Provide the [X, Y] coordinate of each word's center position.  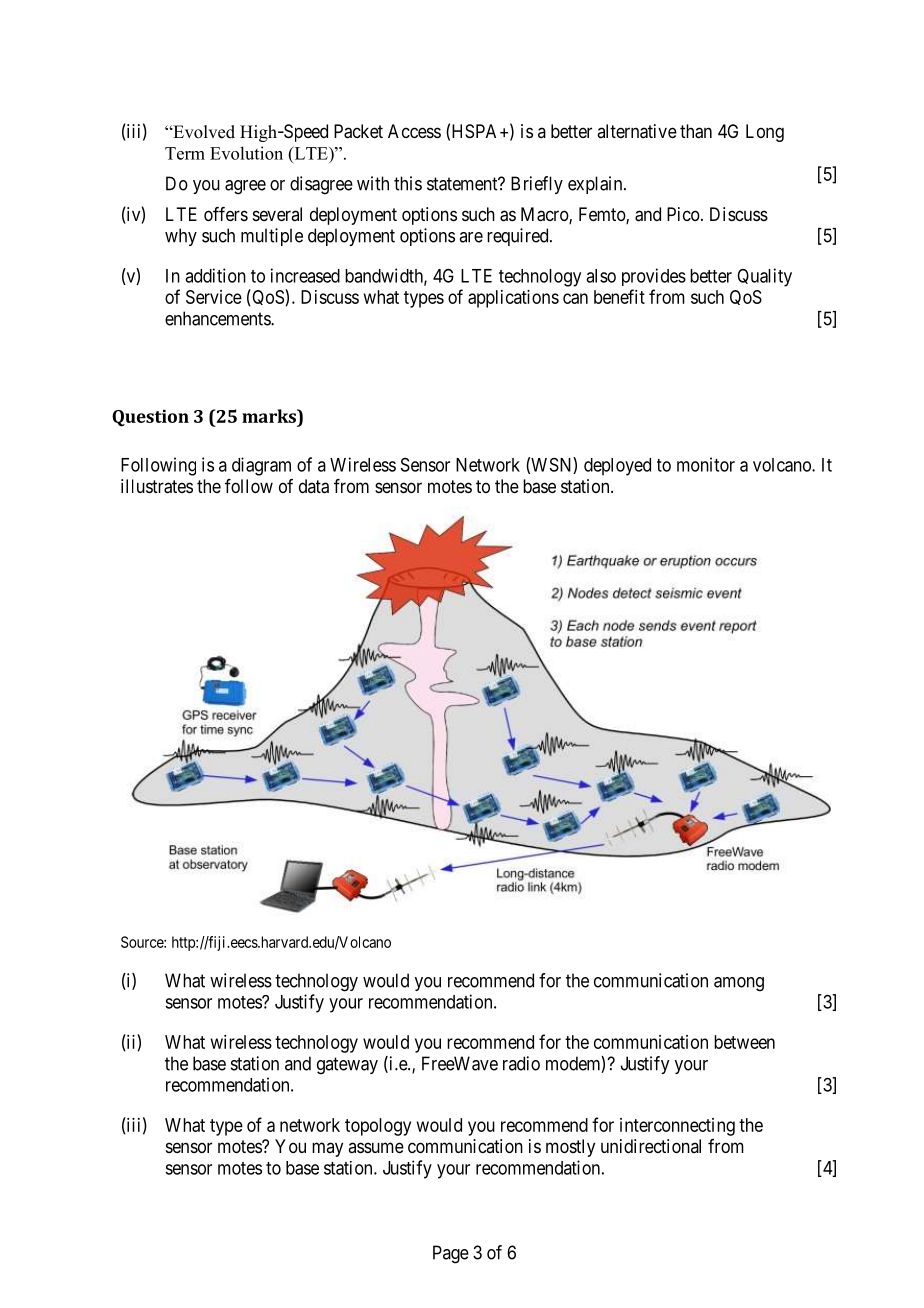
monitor [706, 464]
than [696, 131]
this [408, 183]
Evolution [246, 153]
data [314, 486]
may [327, 1149]
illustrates [157, 486]
